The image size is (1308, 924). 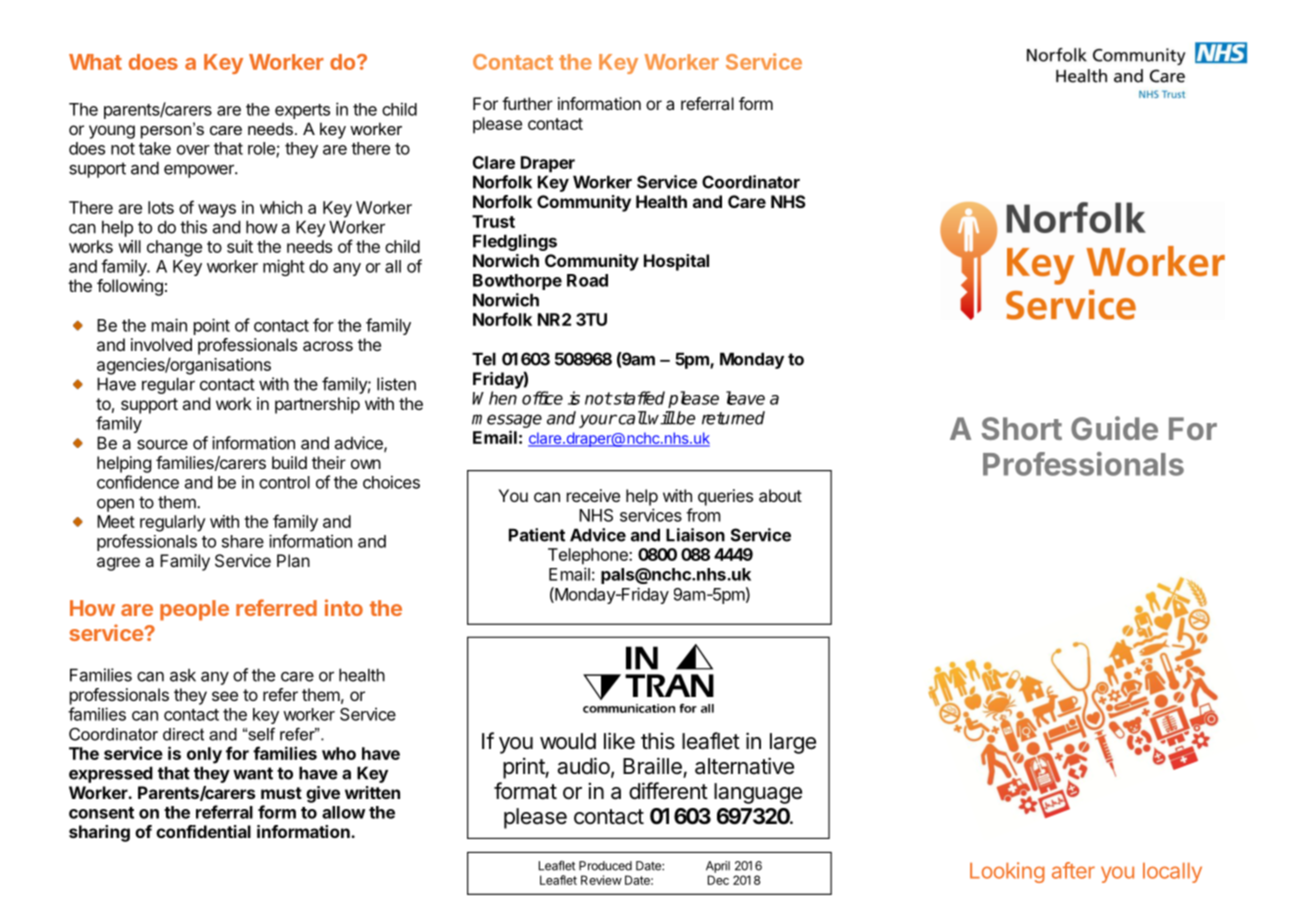 What do you see at coordinates (302, 111) in the image?
I see `experts` at bounding box center [302, 111].
